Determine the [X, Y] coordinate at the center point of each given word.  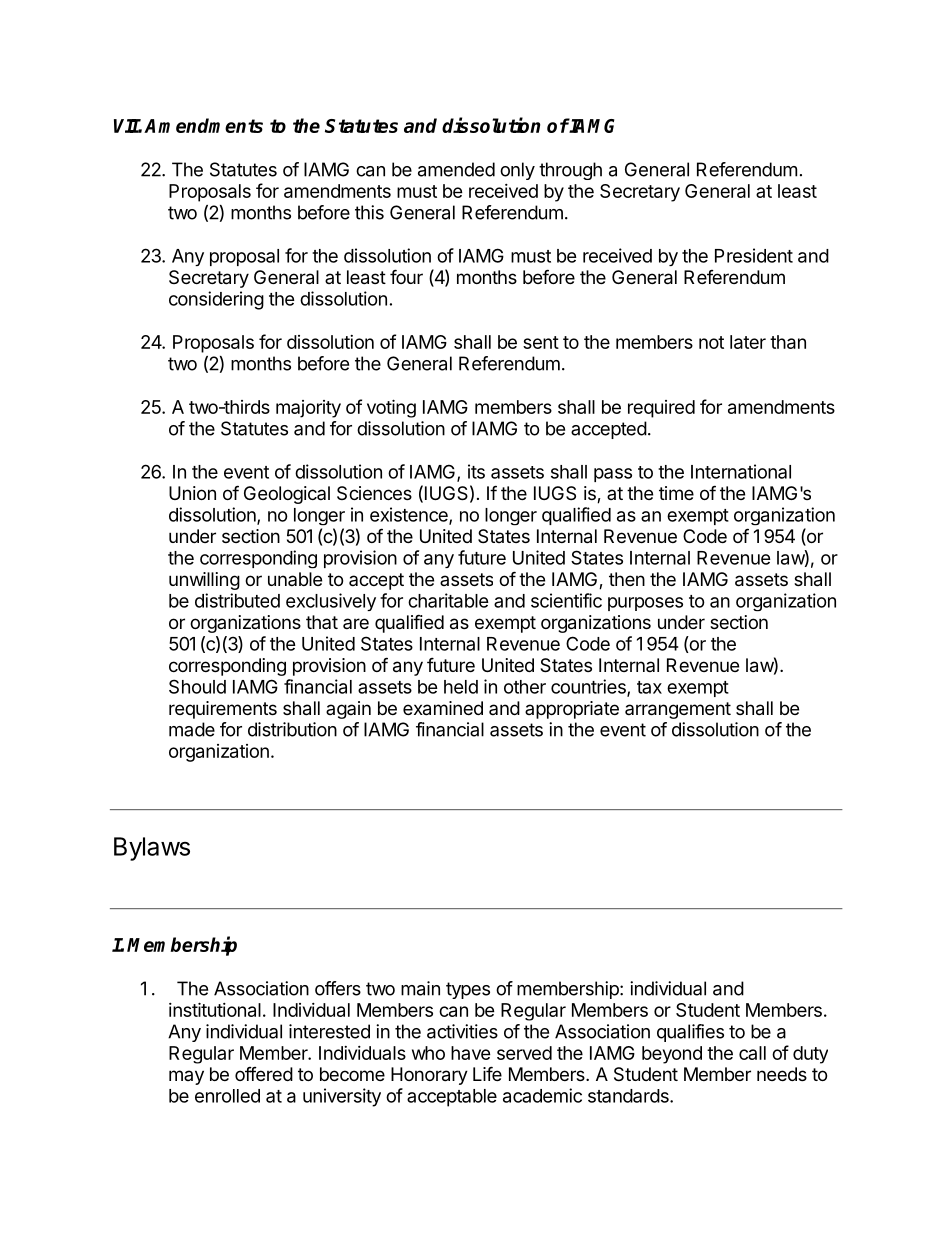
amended [456, 169]
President [754, 255]
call [752, 1053]
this [369, 212]
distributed [237, 600]
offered [264, 1074]
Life [487, 1073]
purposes [645, 604]
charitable [448, 600]
